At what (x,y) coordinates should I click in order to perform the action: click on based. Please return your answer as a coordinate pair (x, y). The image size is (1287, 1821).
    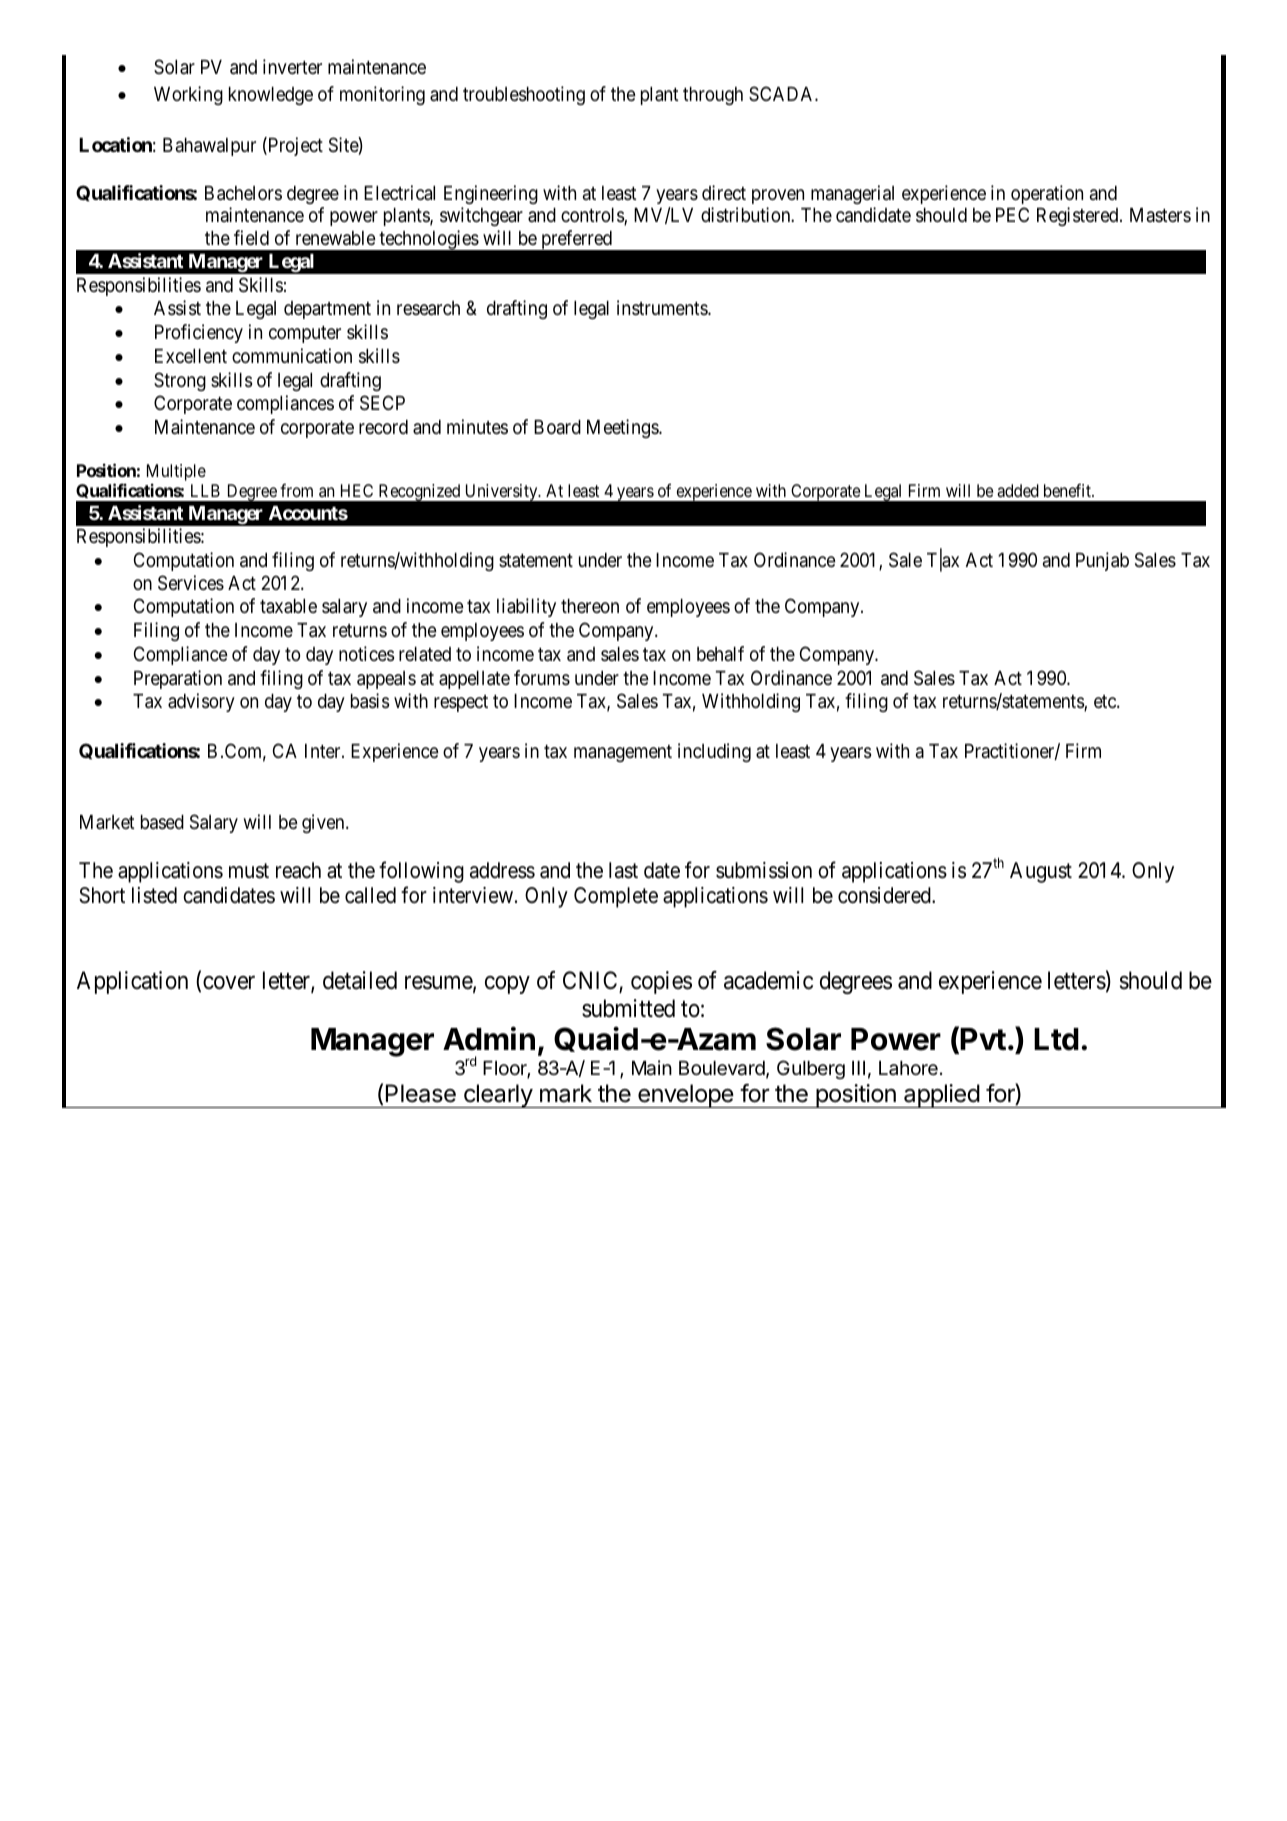
    Looking at the image, I should click on (162, 822).
